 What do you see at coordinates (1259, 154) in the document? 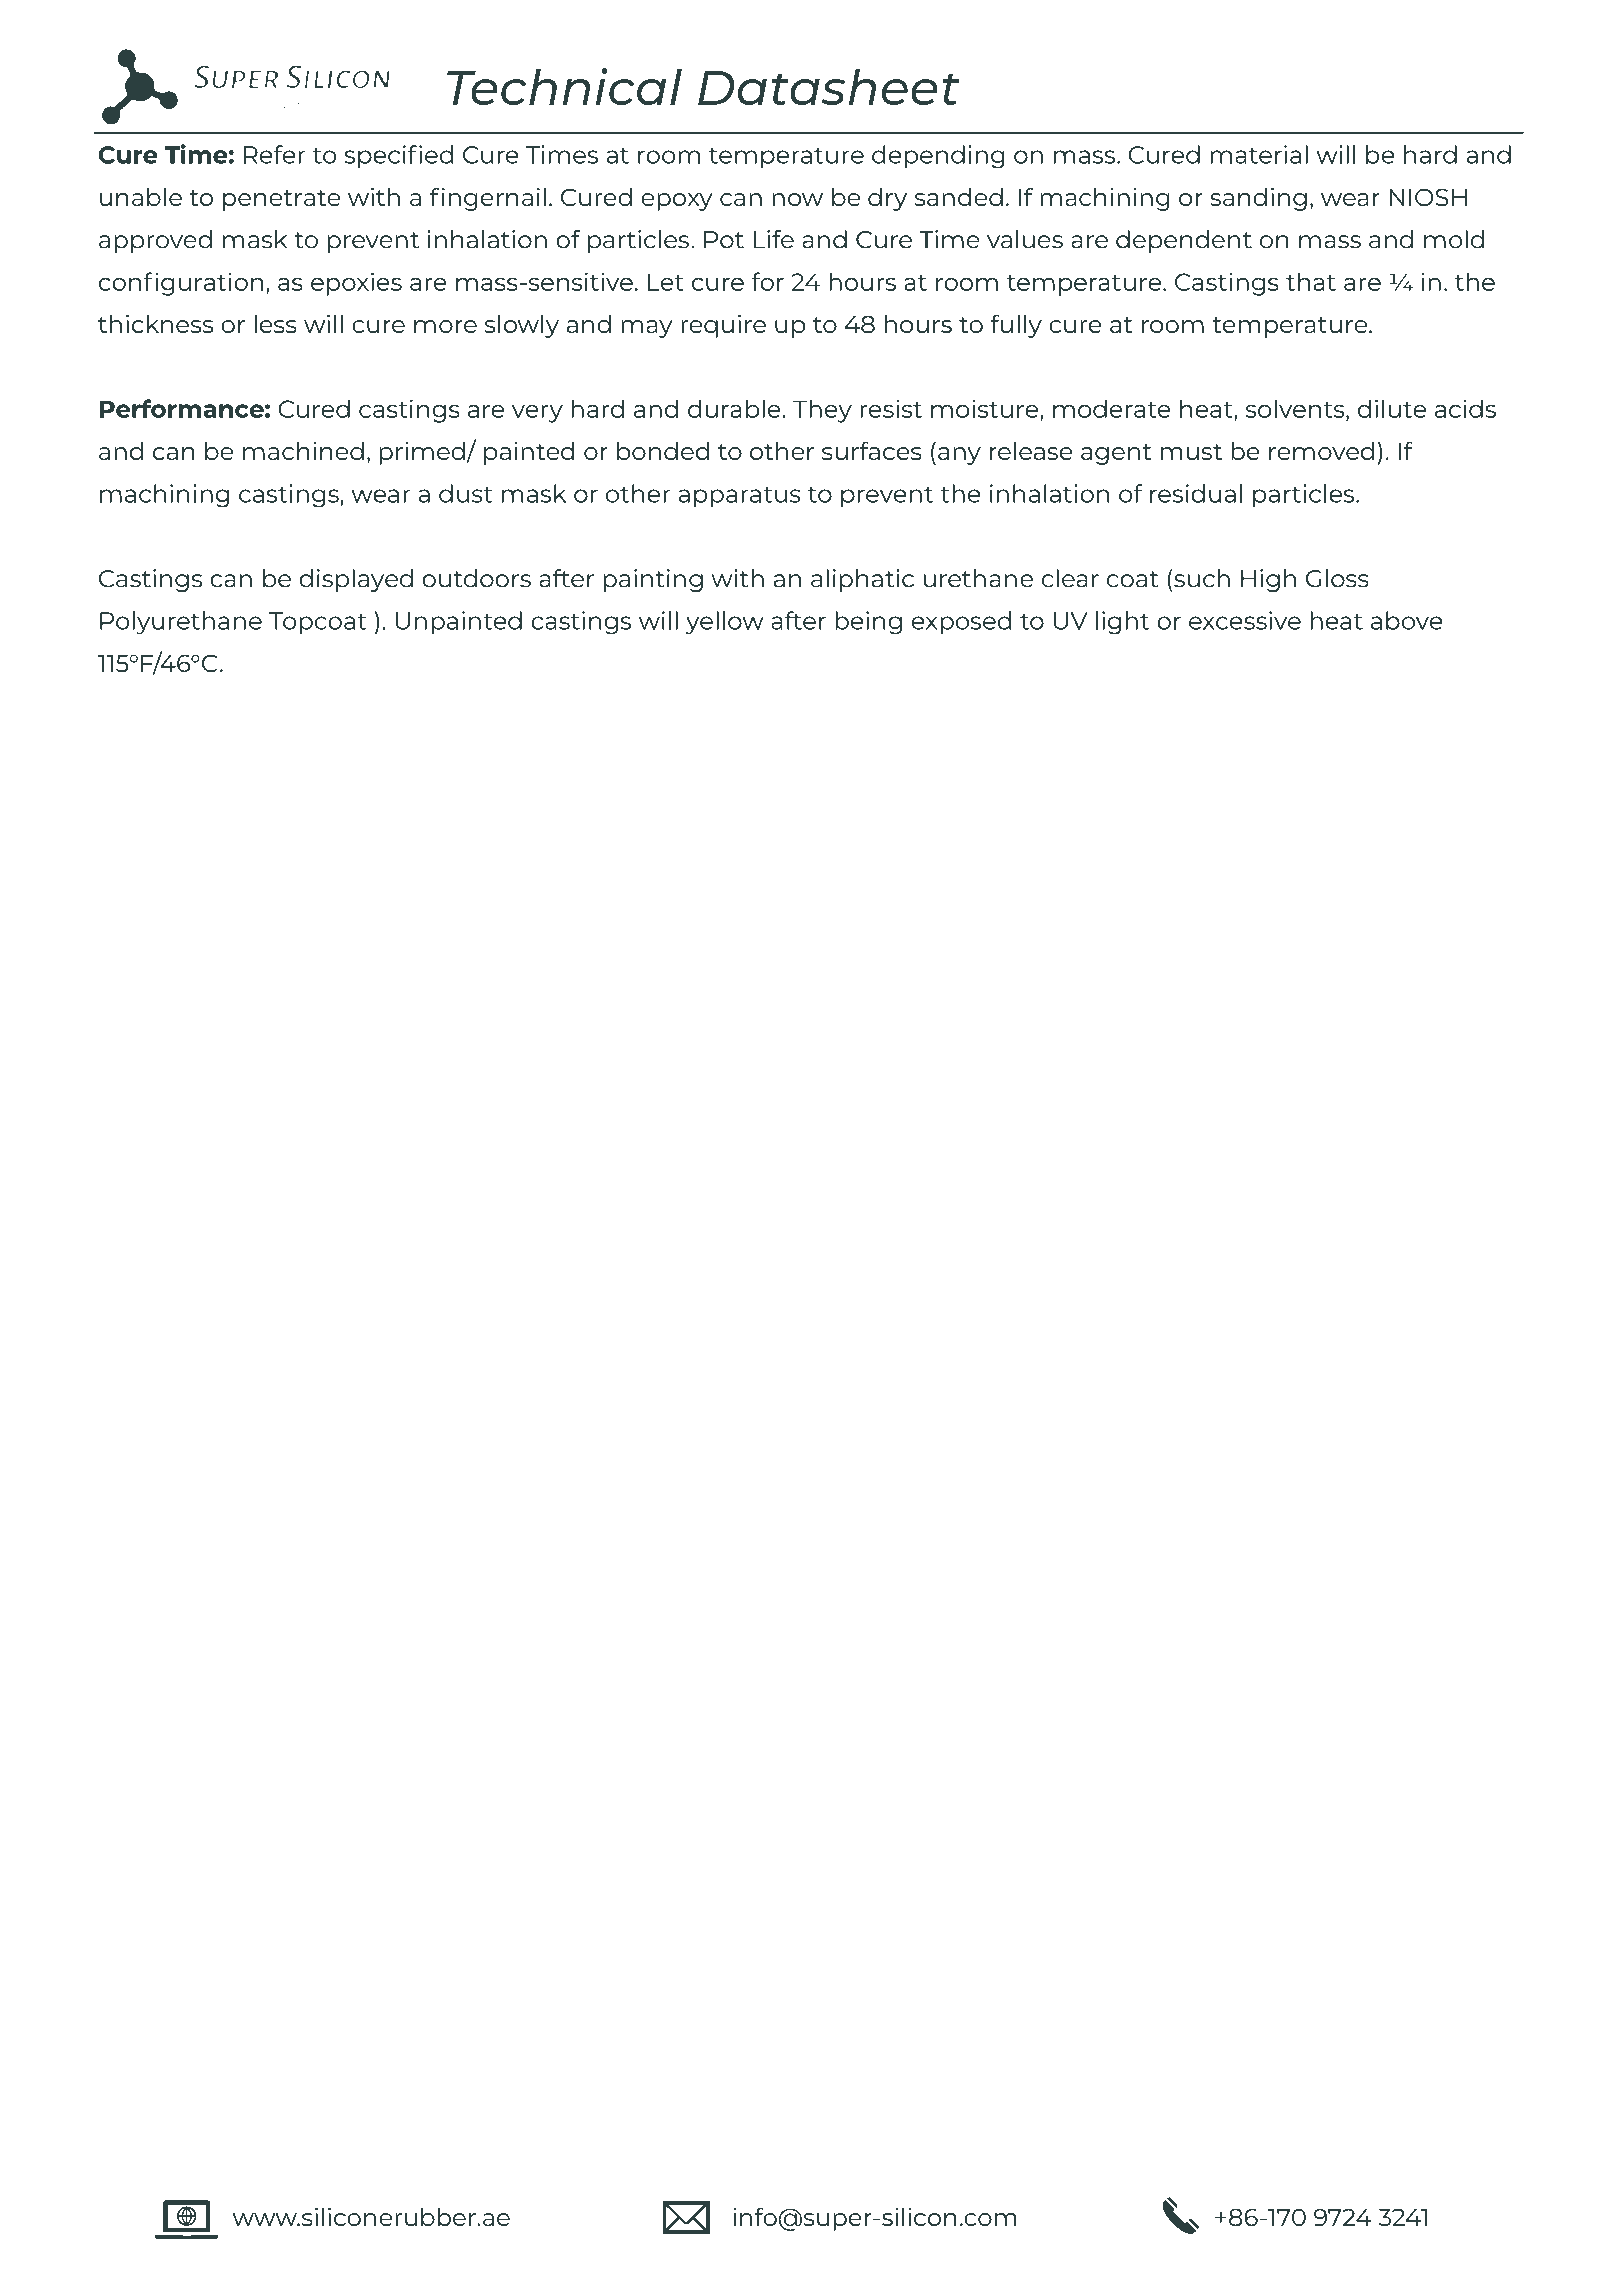
I see `material` at bounding box center [1259, 154].
